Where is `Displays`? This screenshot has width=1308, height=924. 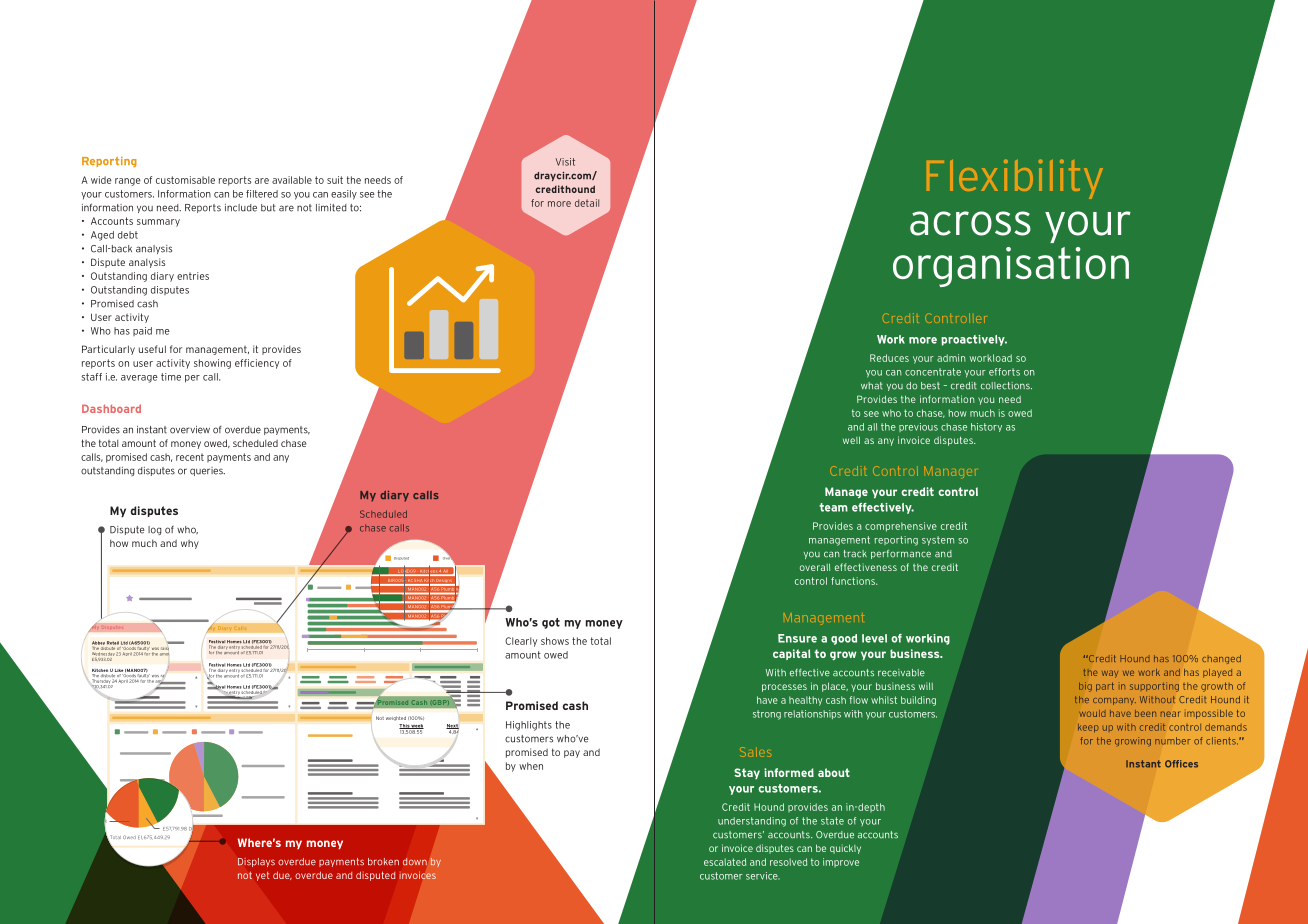
Displays is located at coordinates (256, 862).
